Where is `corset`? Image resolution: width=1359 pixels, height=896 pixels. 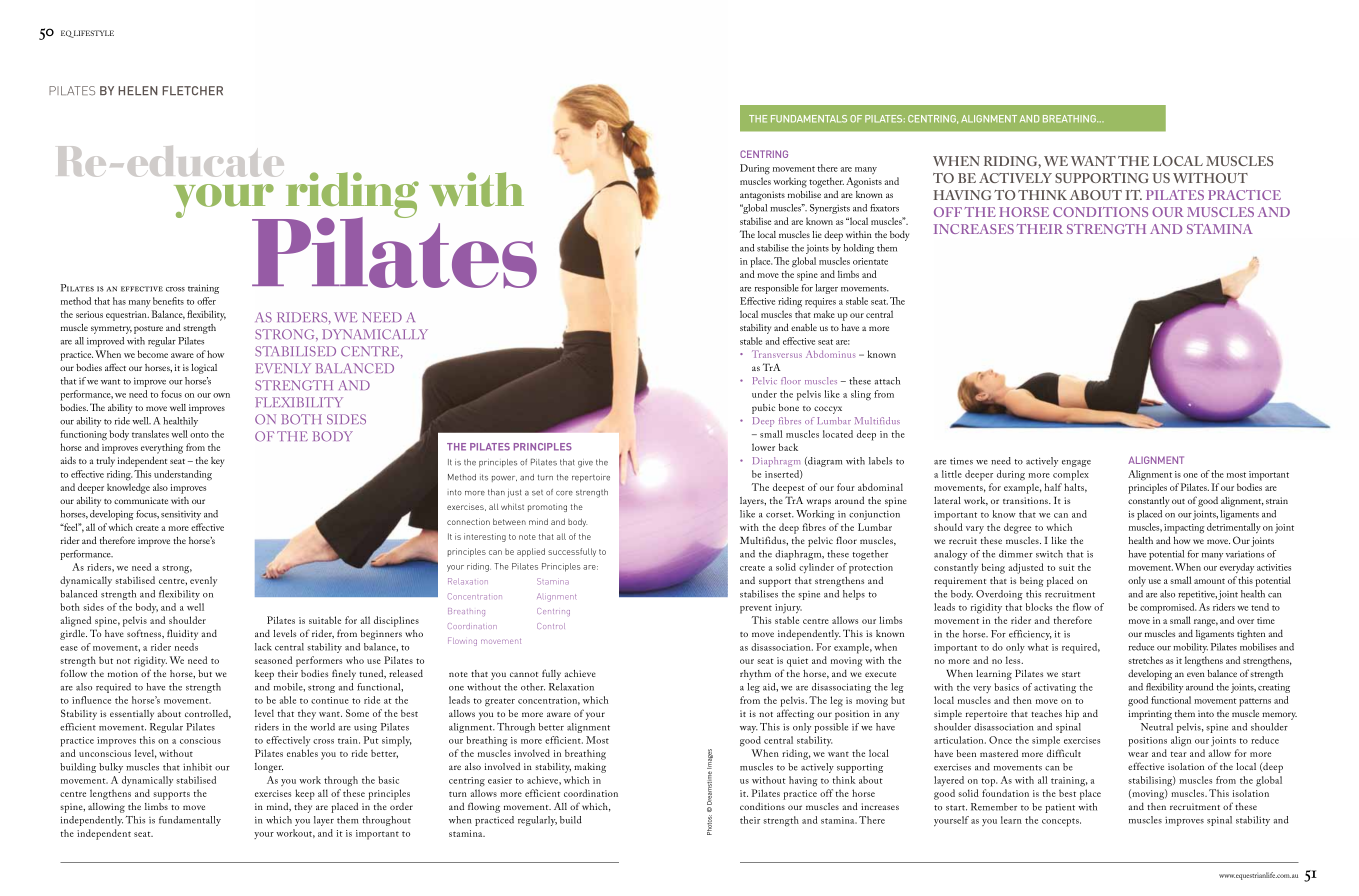
corset is located at coordinates (780, 515).
